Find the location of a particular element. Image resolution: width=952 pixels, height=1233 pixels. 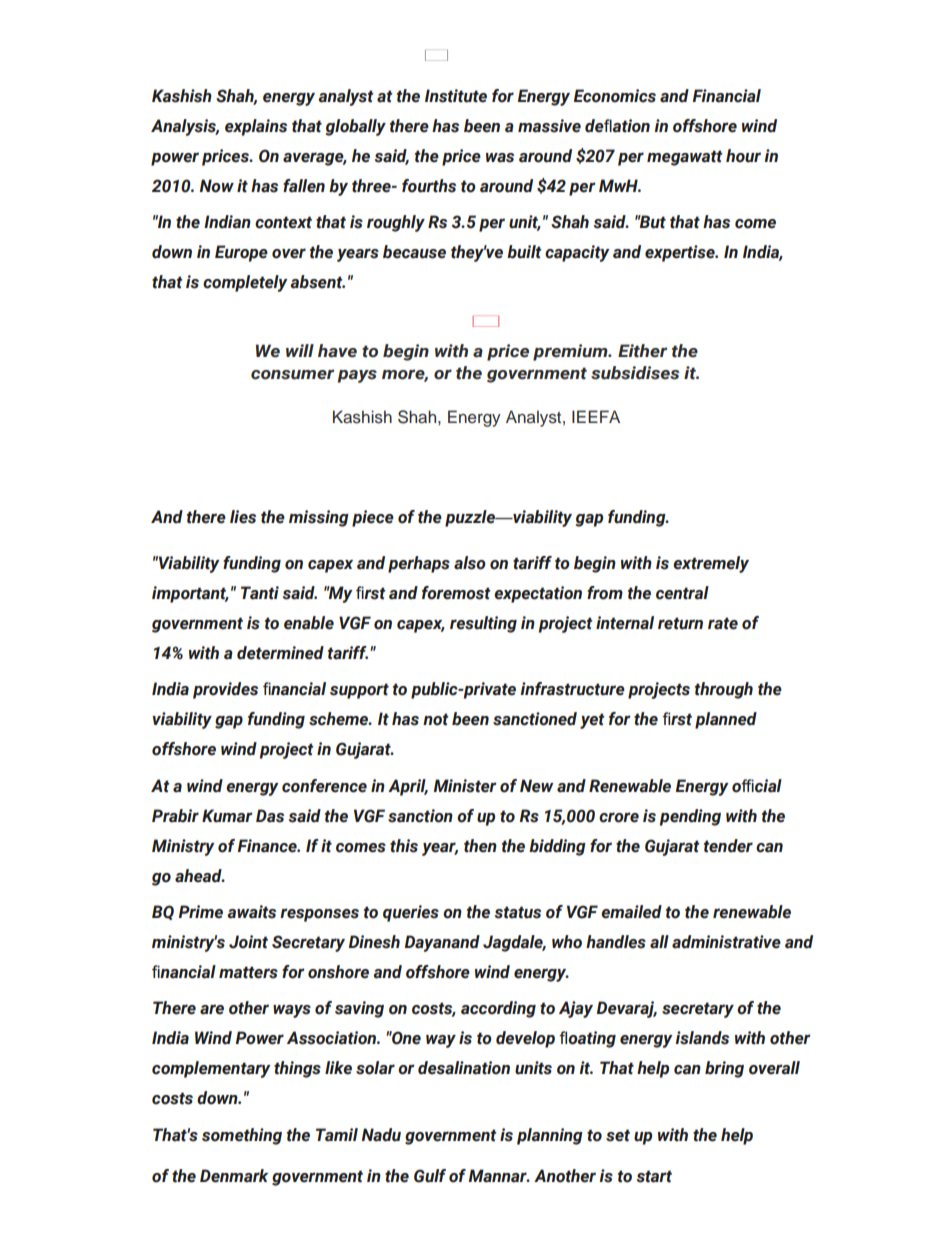

return is located at coordinates (680, 623).
